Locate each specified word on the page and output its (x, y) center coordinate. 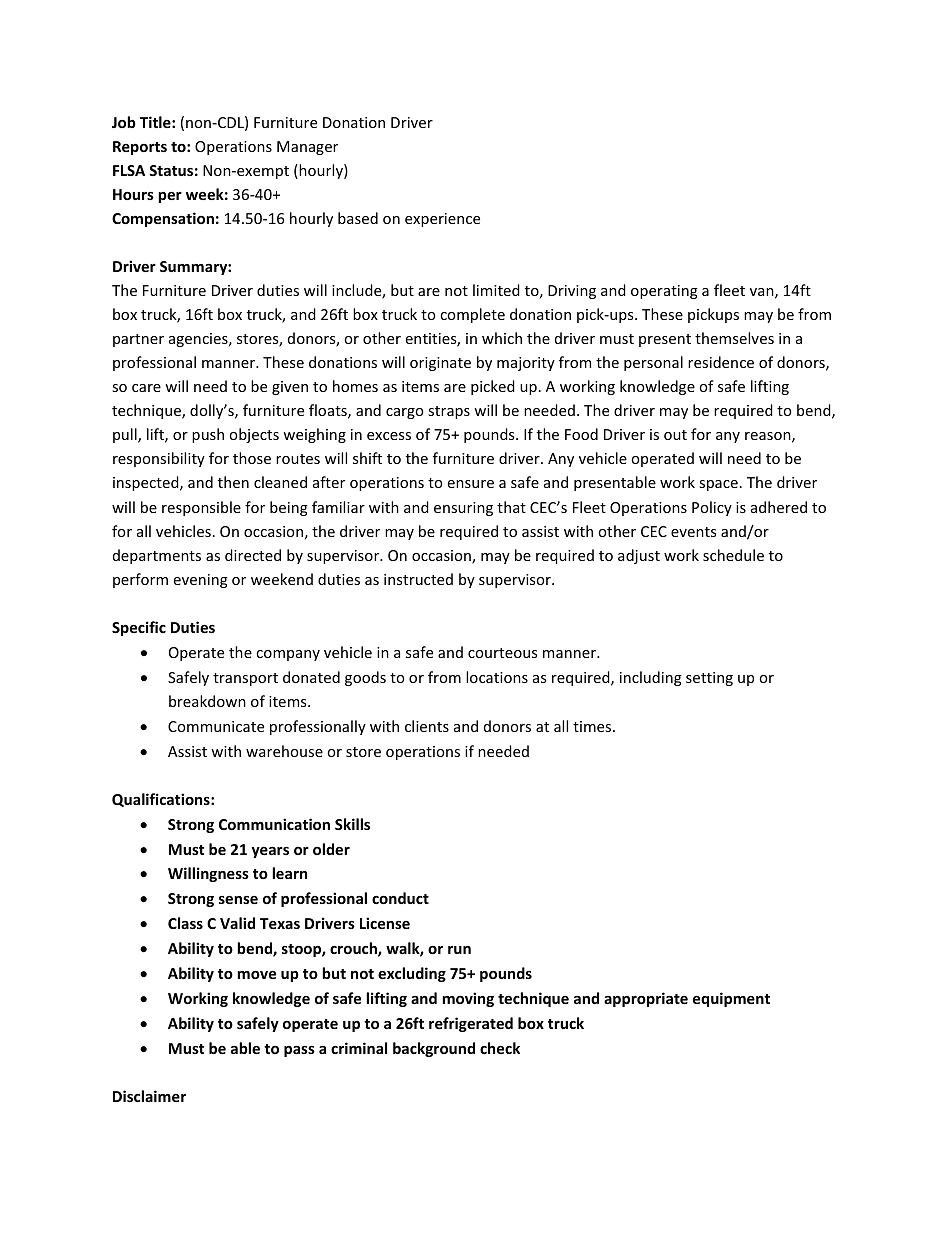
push (208, 435)
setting (709, 679)
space (718, 485)
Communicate (216, 726)
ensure (471, 484)
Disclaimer (149, 1096)
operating (664, 292)
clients (427, 726)
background (434, 1049)
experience (442, 220)
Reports (140, 148)
